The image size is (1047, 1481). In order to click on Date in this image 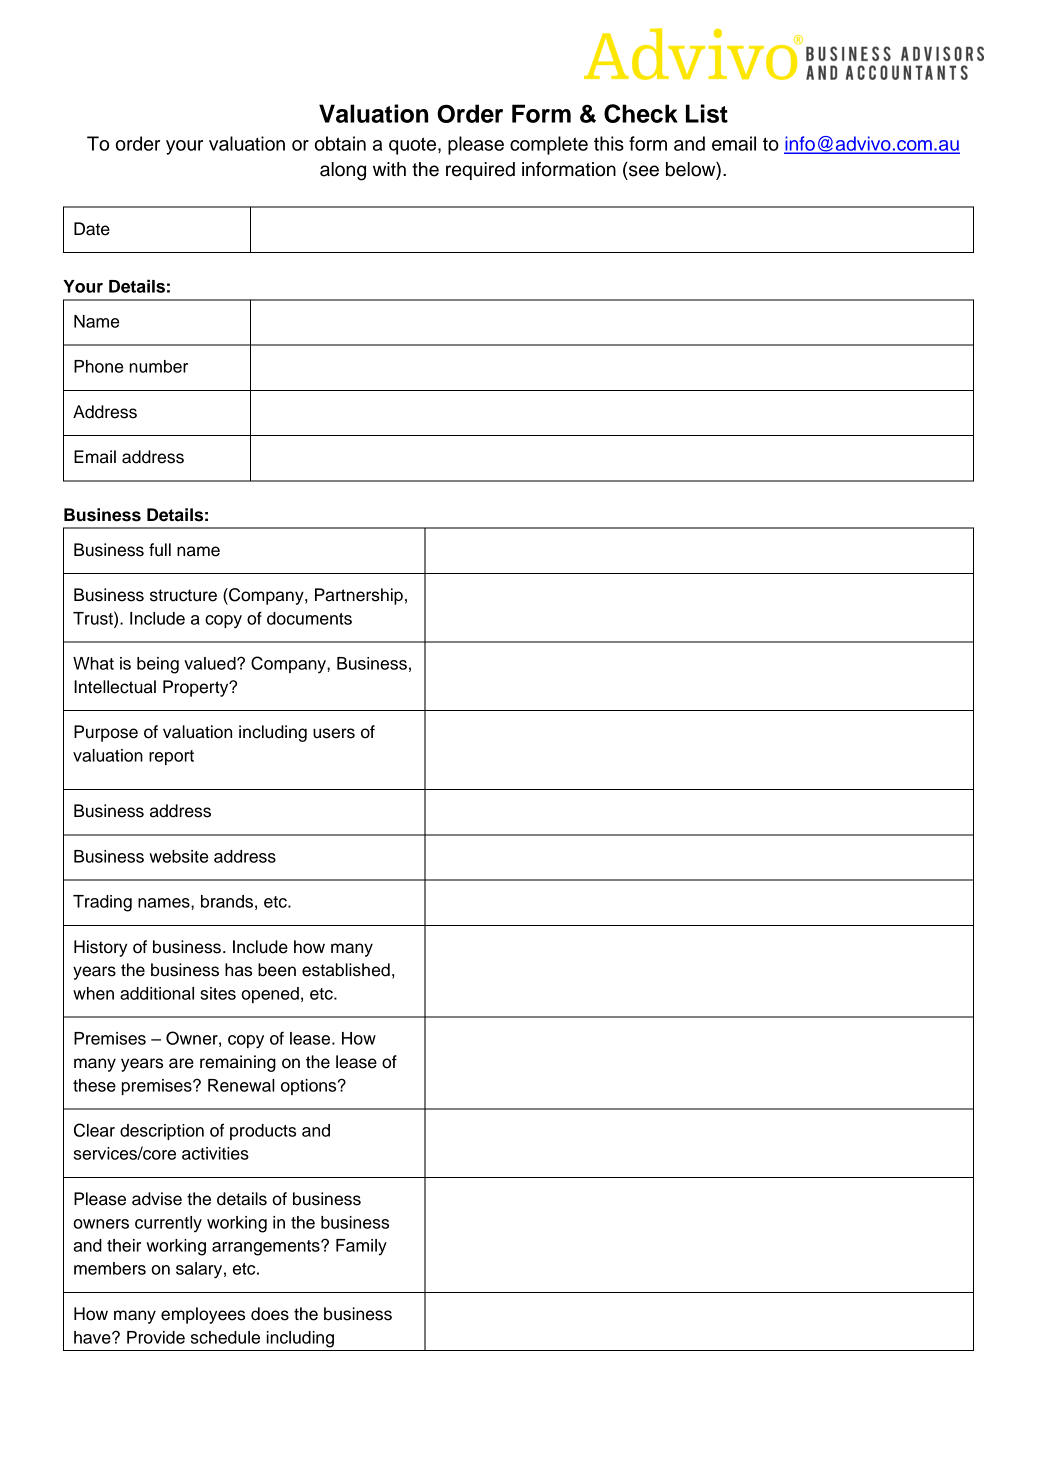, I will do `click(92, 229)`.
